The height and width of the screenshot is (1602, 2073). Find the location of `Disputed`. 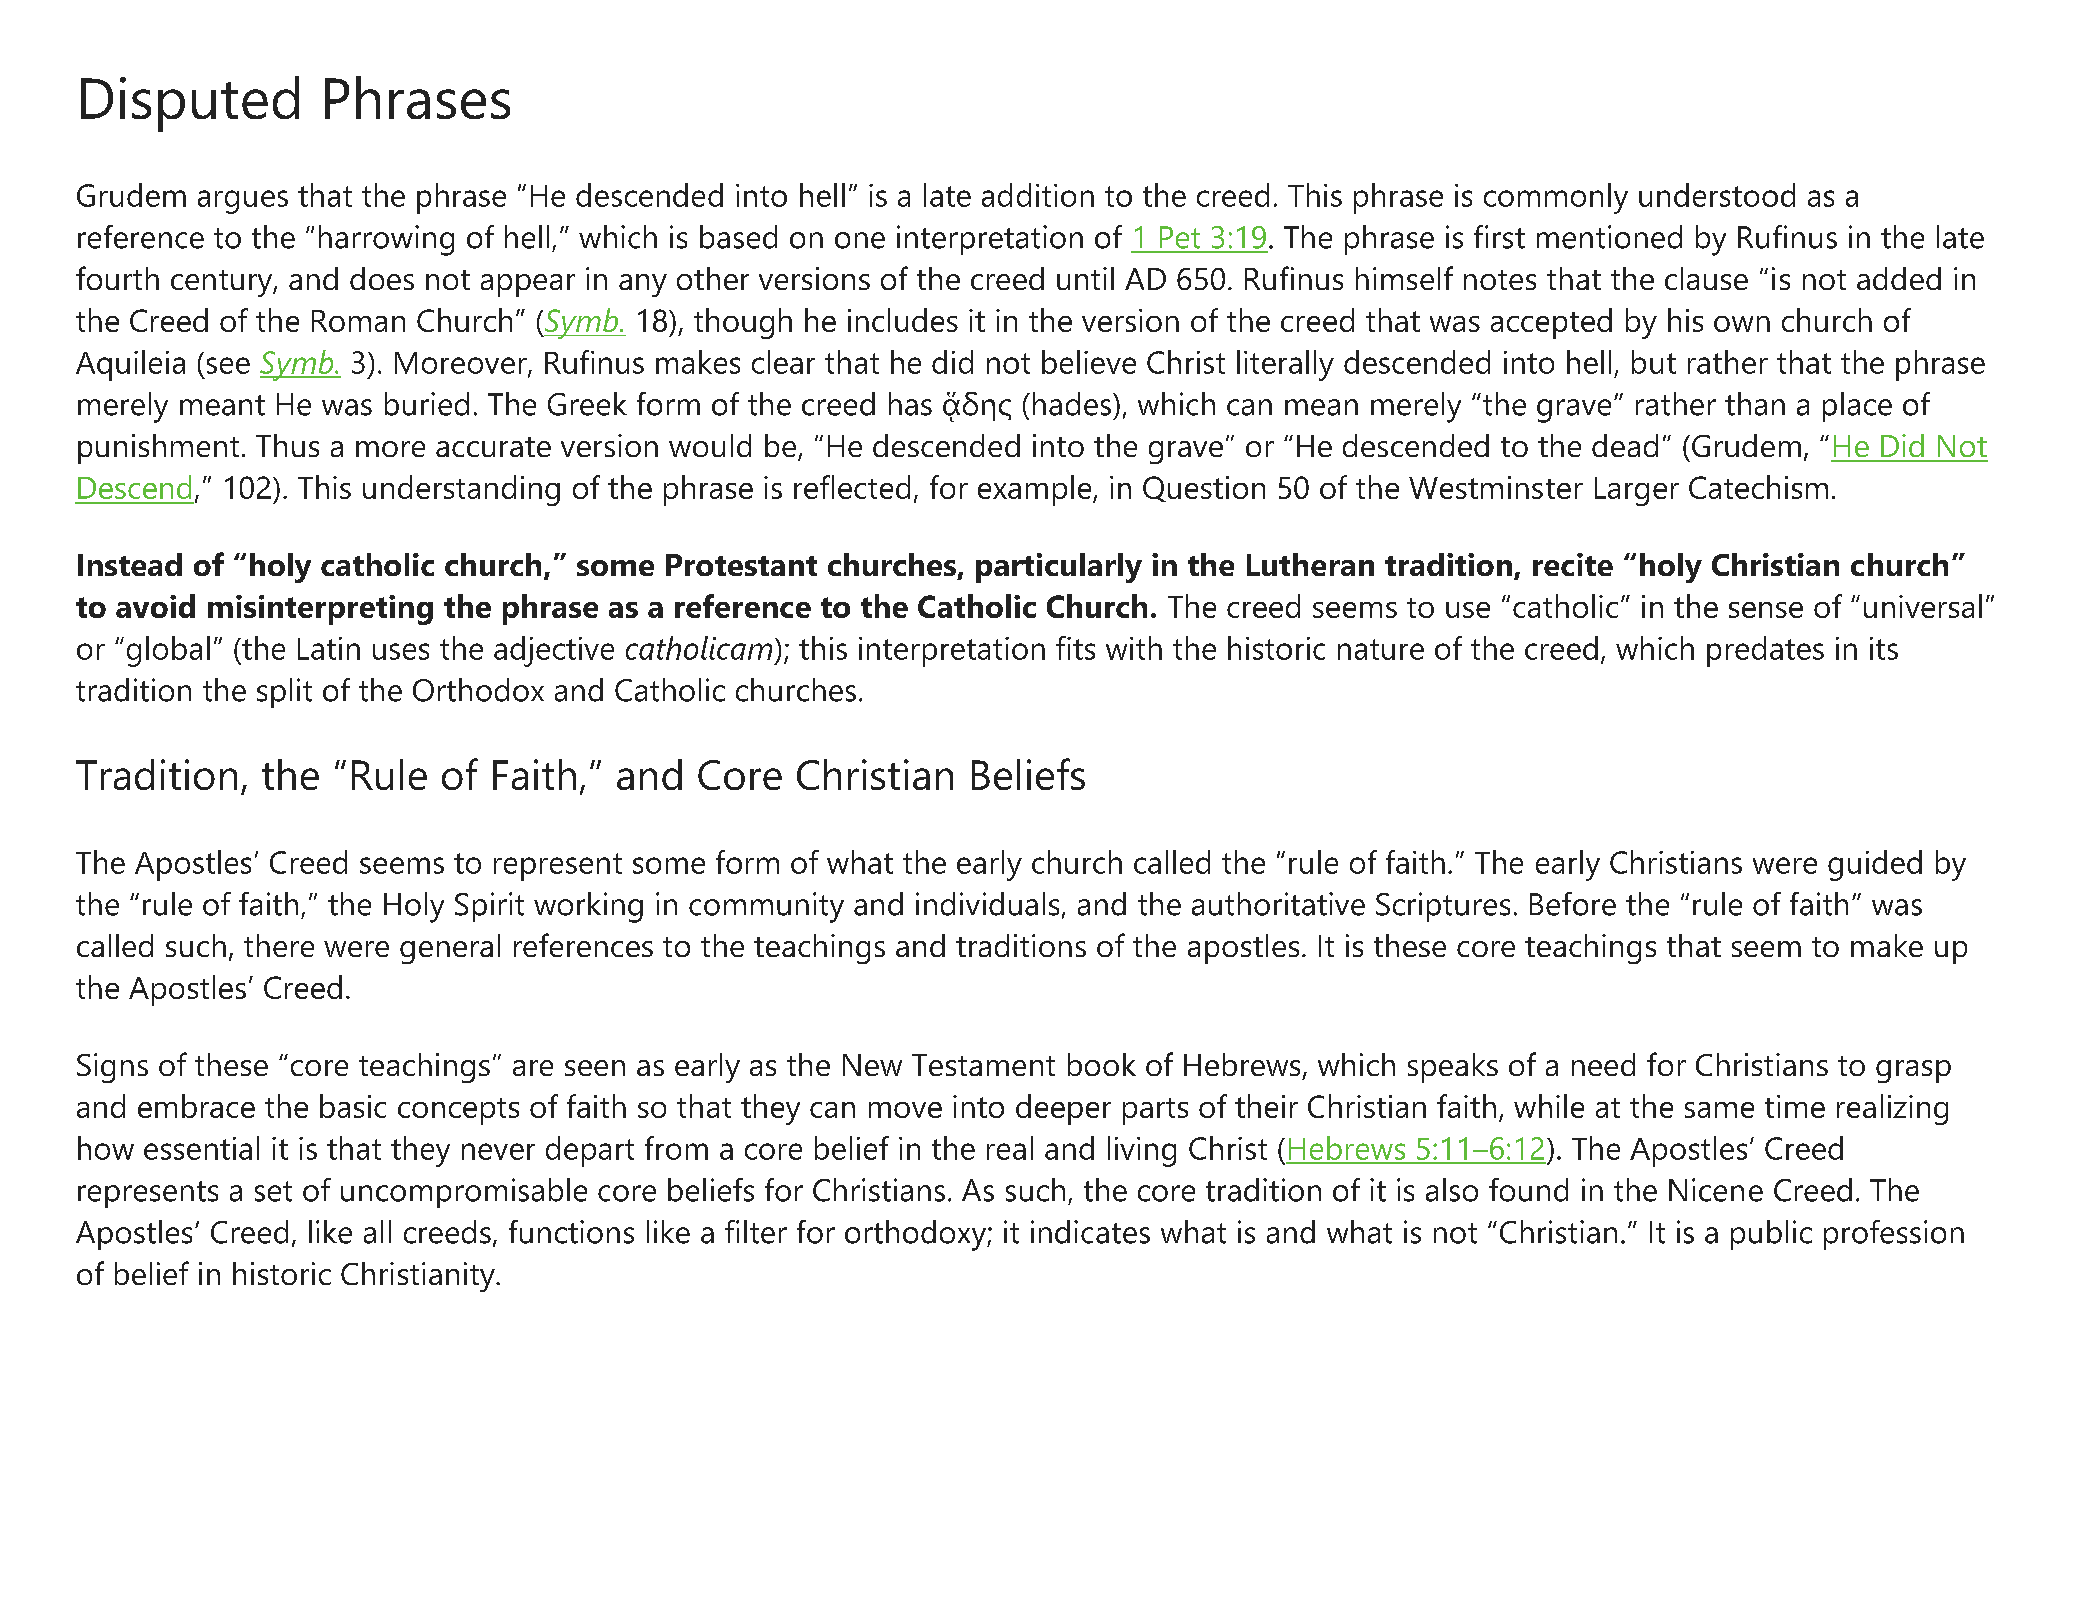

Disputed is located at coordinates (190, 104).
